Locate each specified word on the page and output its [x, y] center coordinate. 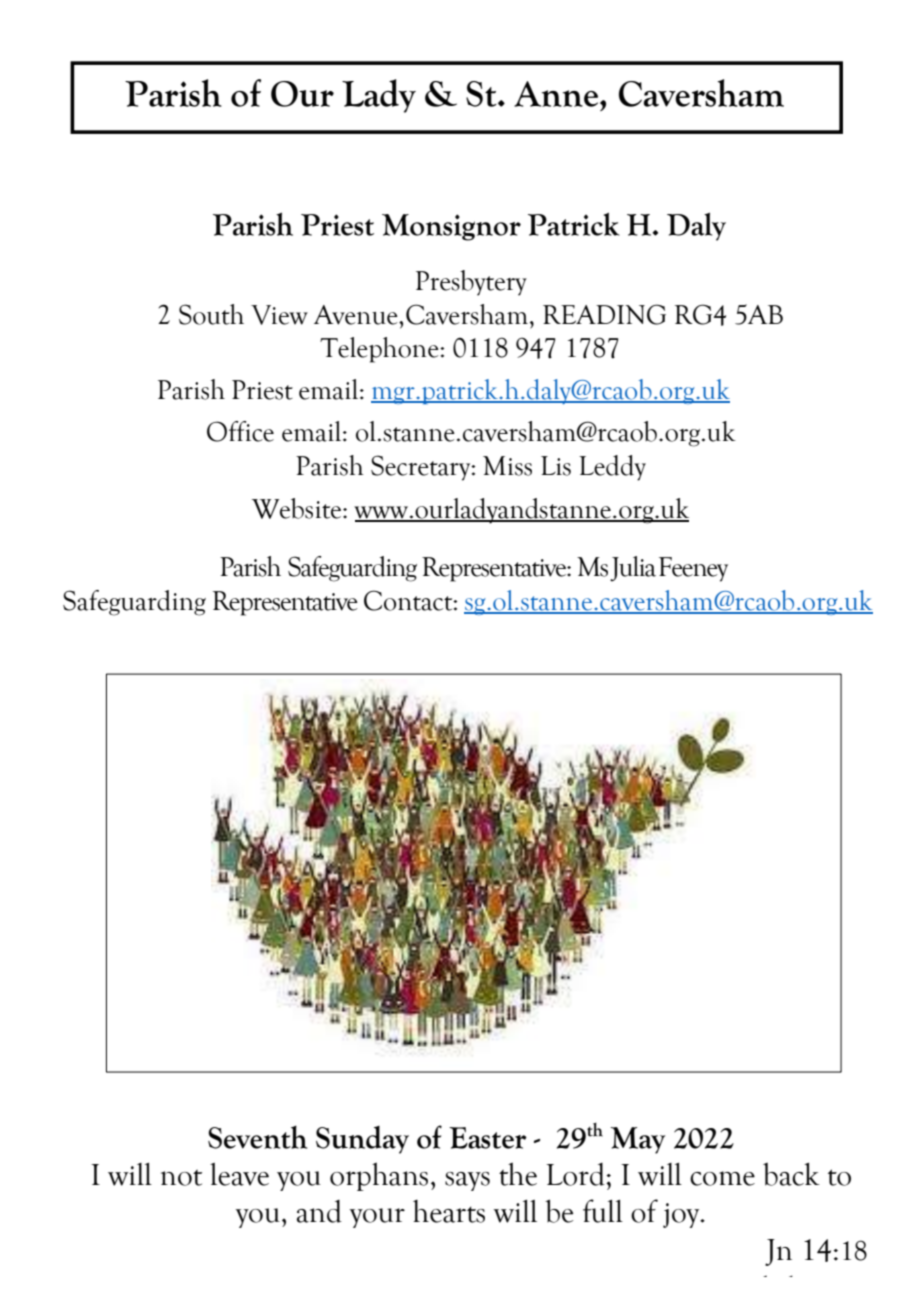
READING [604, 314]
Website [298, 508]
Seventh [257, 1137]
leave [239, 1174]
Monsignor [451, 227]
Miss [507, 466]
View [279, 315]
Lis [556, 466]
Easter [488, 1138]
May [638, 1140]
